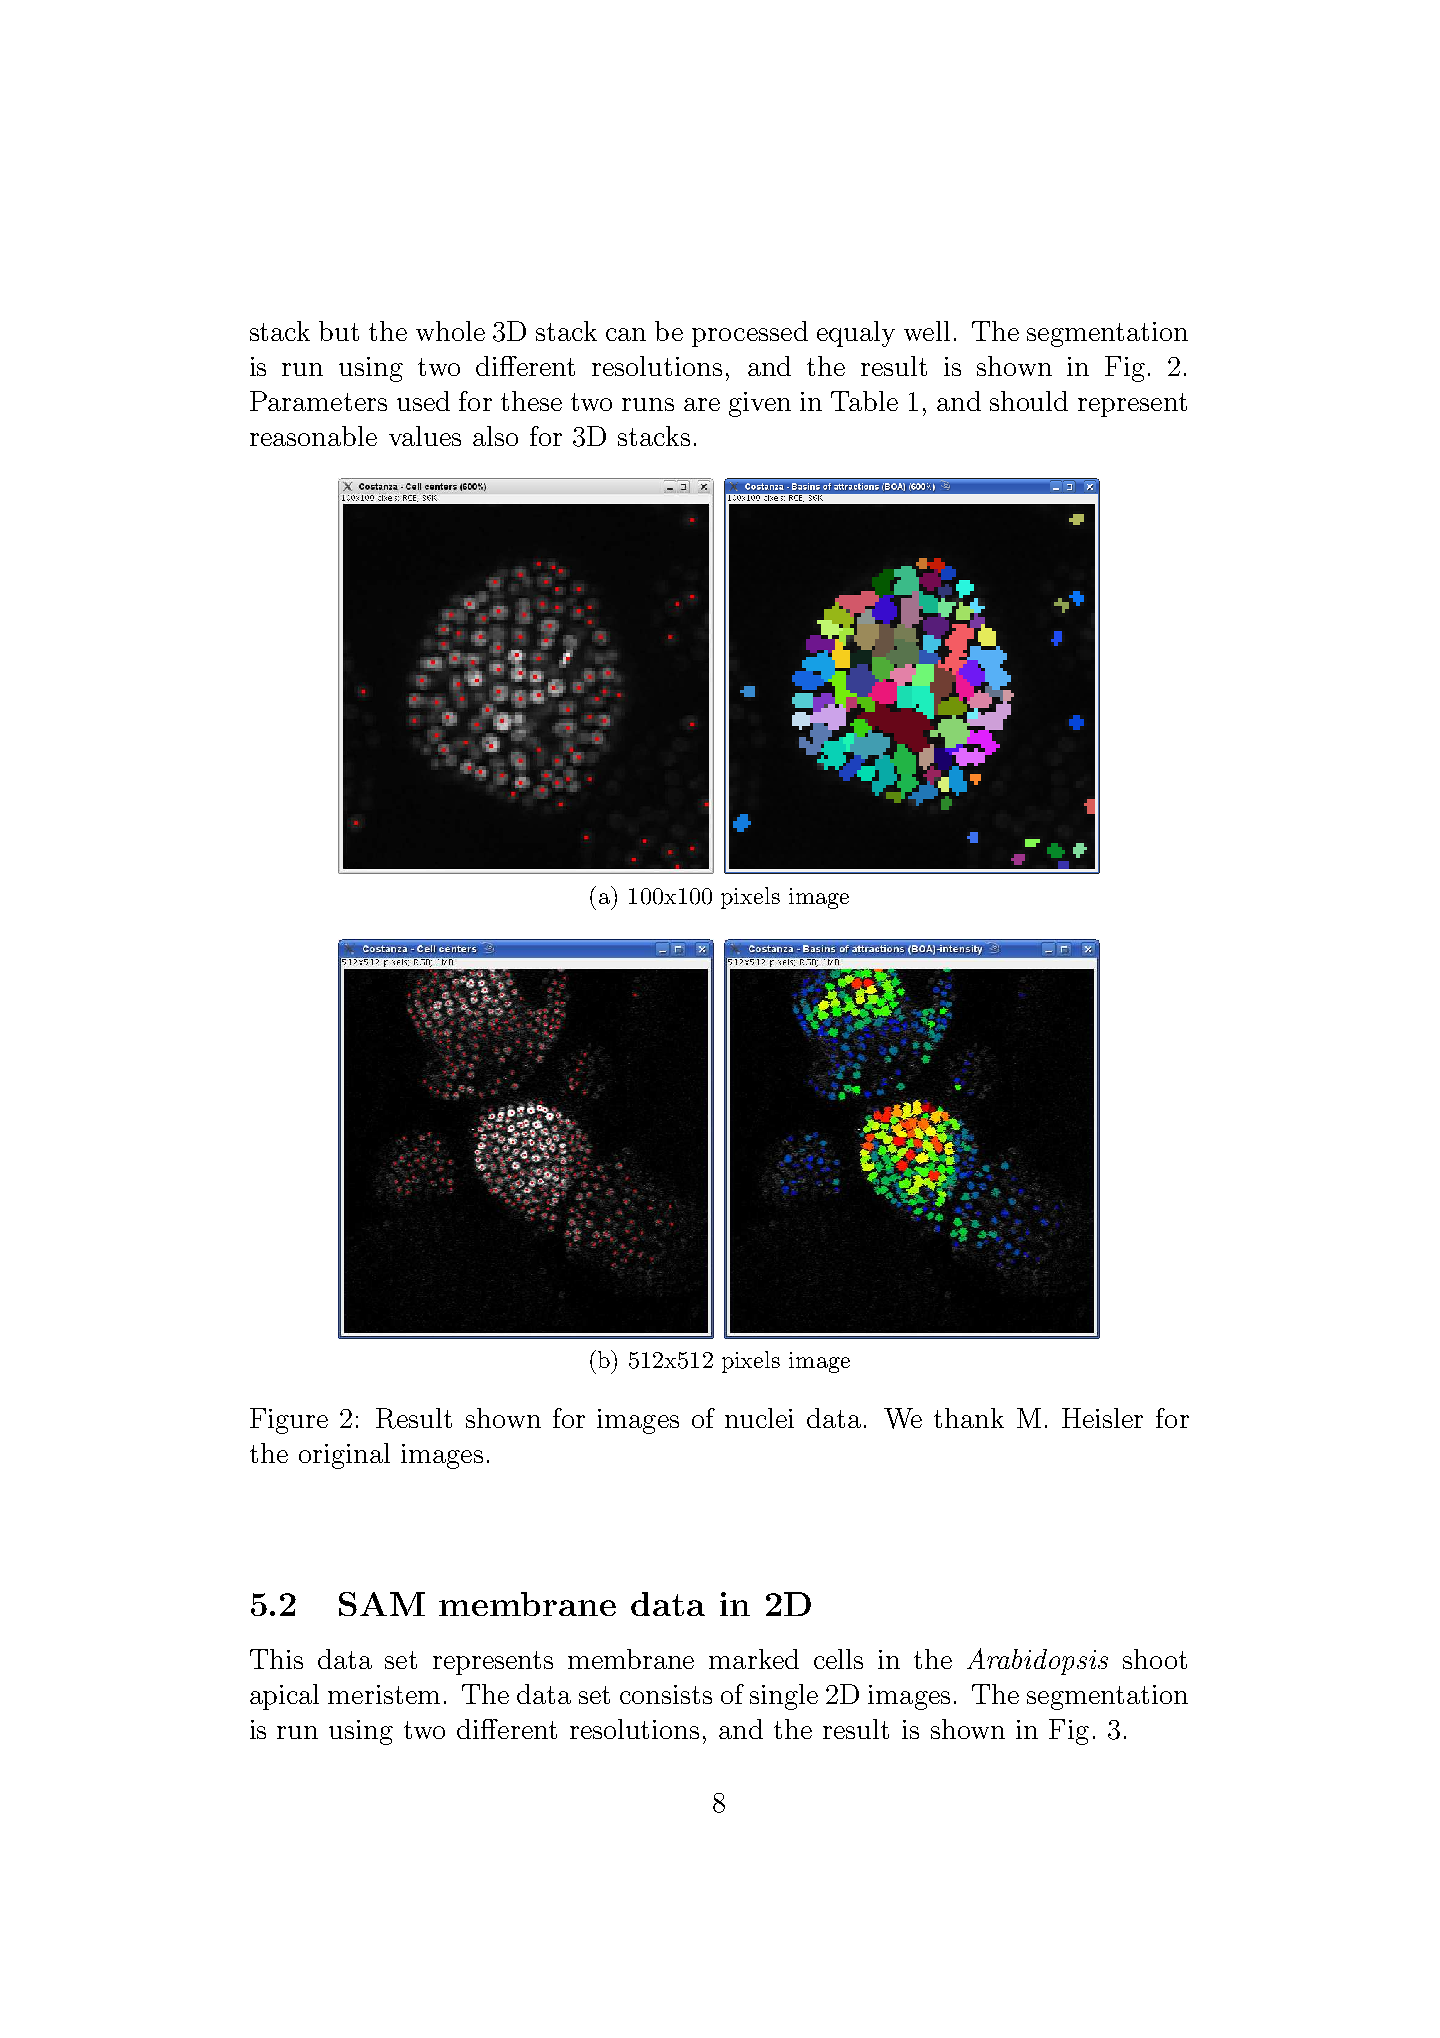 The width and height of the screenshot is (1440, 2038). I want to click on used, so click(423, 401).
